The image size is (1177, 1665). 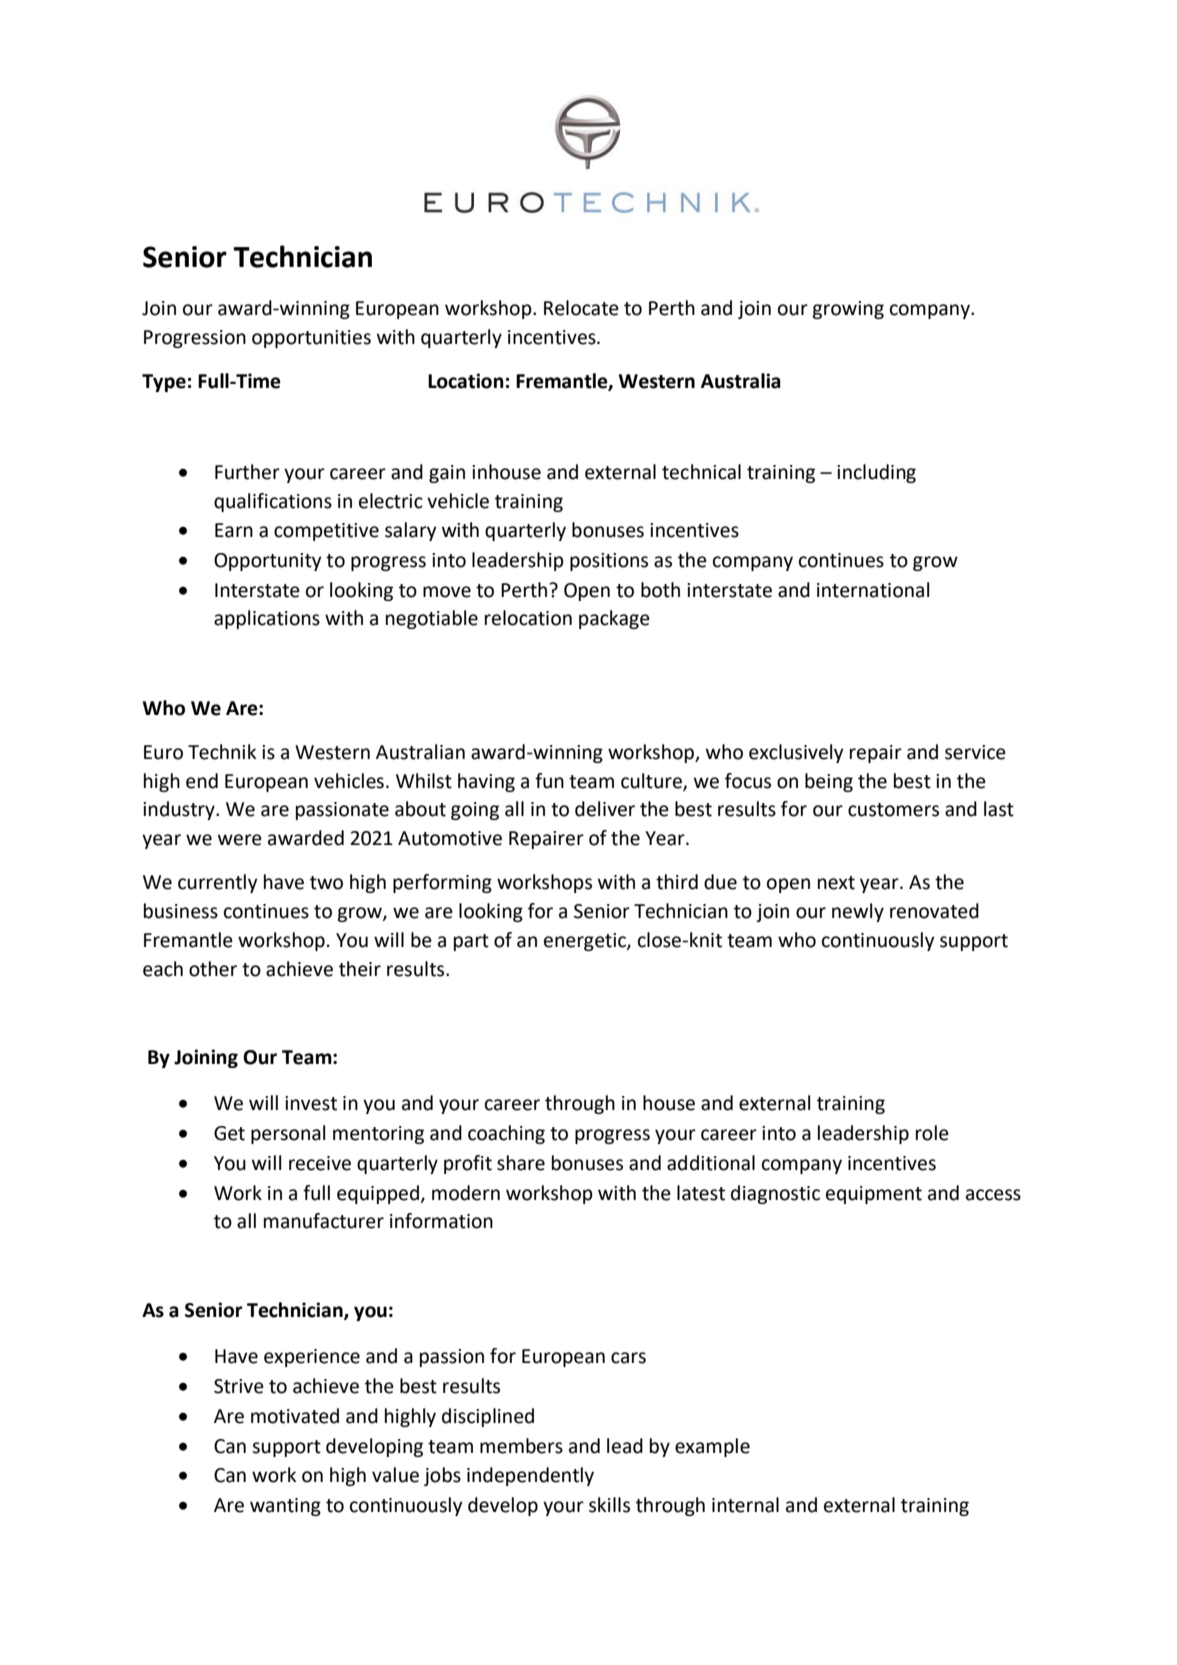 I want to click on fun, so click(x=549, y=781).
